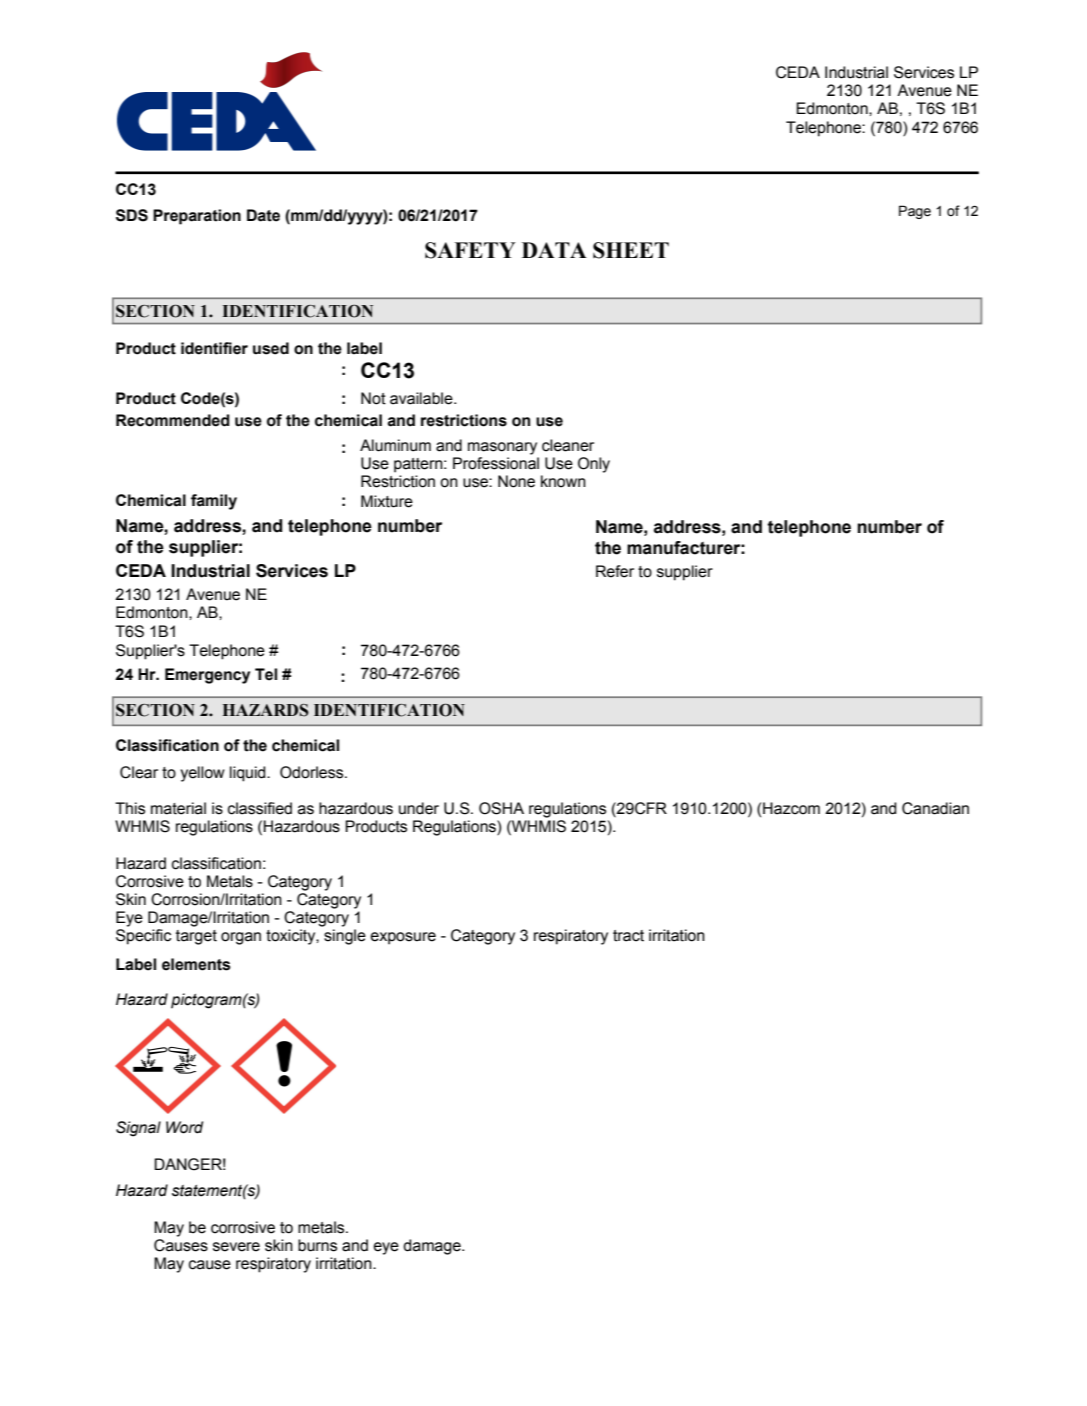  I want to click on burns, so click(317, 1245).
